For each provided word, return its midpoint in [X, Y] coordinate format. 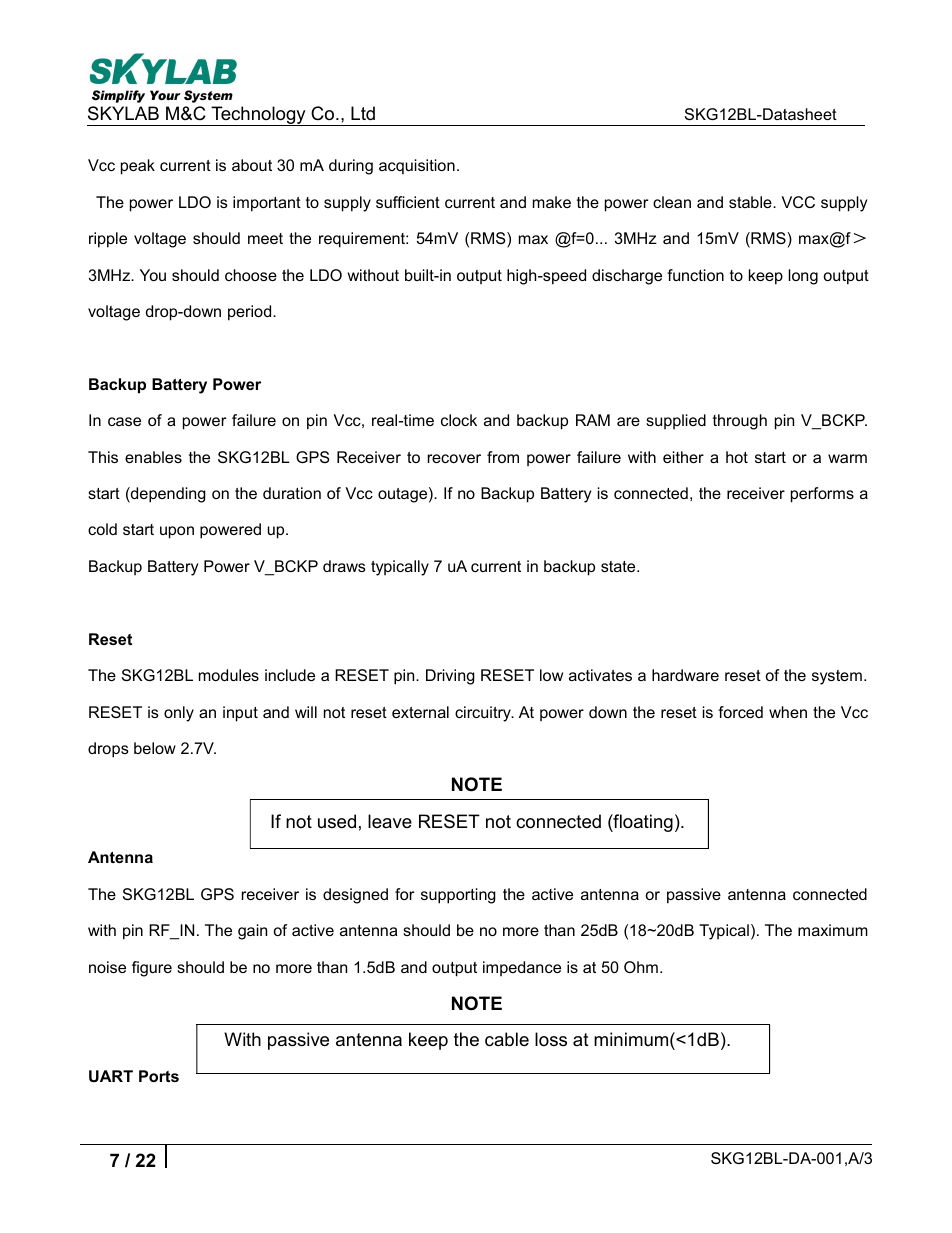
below [155, 748]
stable [751, 202]
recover [454, 458]
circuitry [484, 714]
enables [153, 457]
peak [138, 167]
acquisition [417, 166]
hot [737, 457]
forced [740, 712]
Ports [159, 1076]
